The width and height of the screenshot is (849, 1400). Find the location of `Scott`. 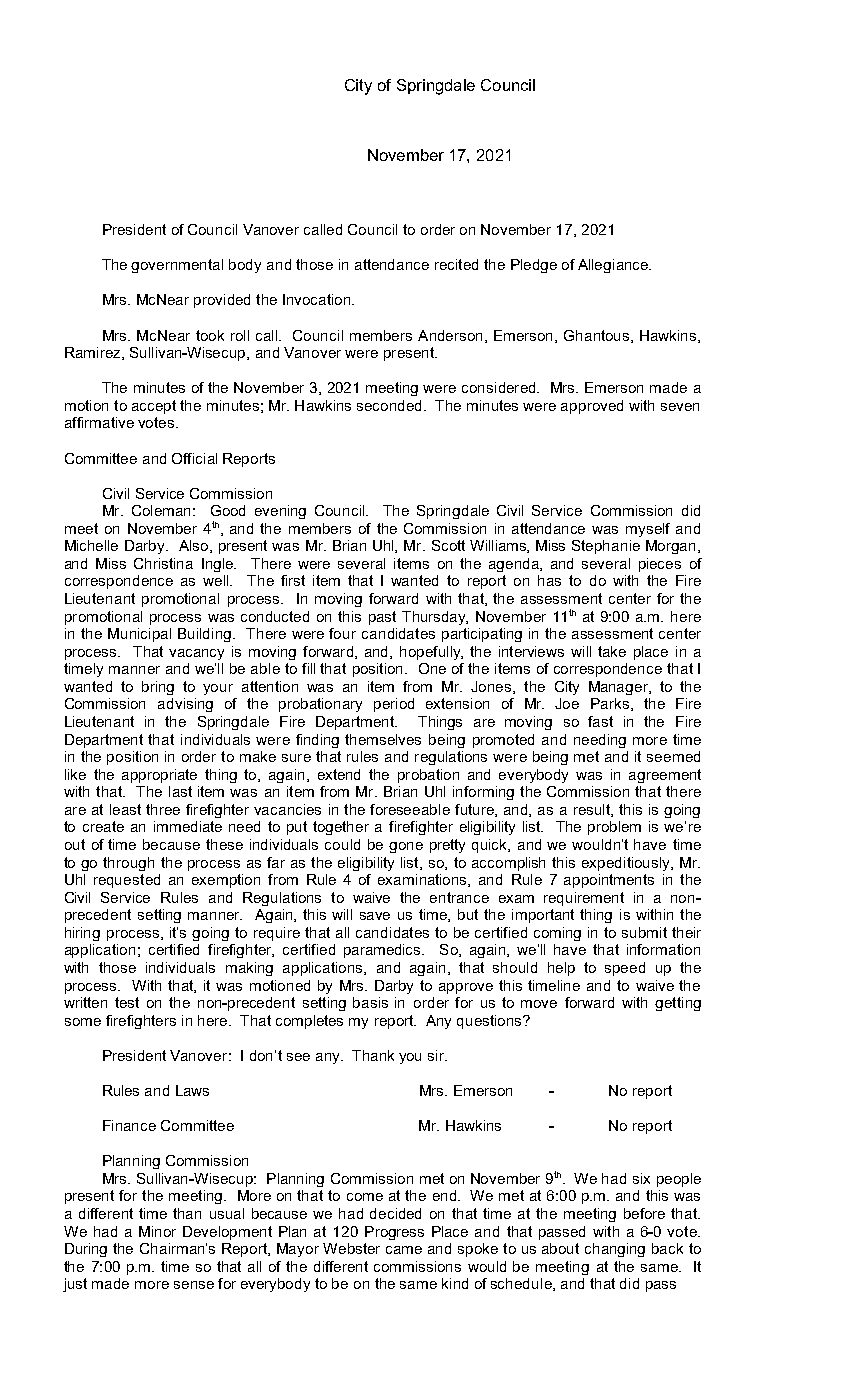

Scott is located at coordinates (448, 545).
